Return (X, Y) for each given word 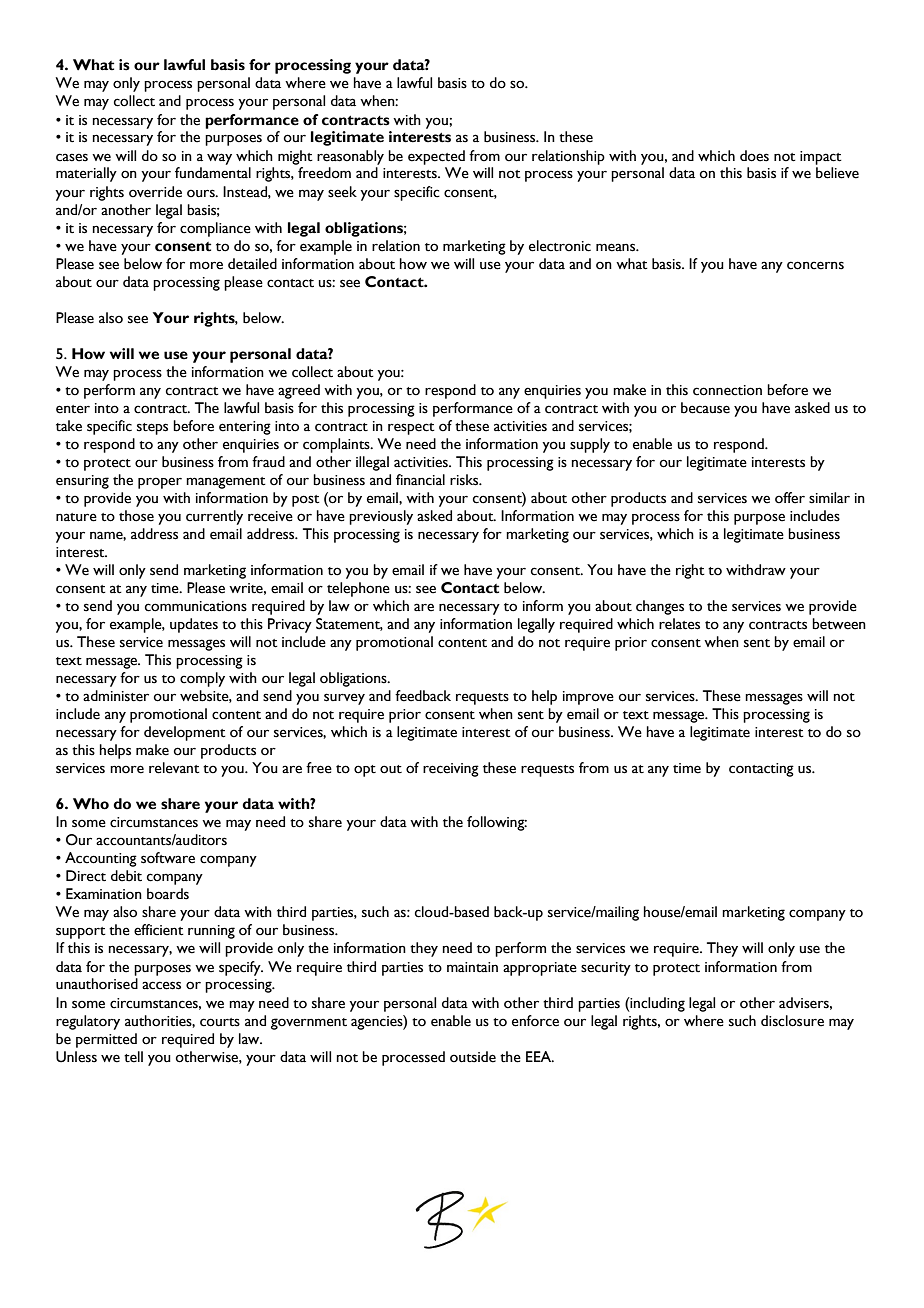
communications (196, 606)
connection (727, 390)
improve (588, 698)
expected (436, 157)
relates (679, 624)
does (754, 156)
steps (152, 429)
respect (411, 429)
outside (473, 1057)
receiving (451, 770)
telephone (358, 589)
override (155, 192)
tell (133, 1057)
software (168, 858)
